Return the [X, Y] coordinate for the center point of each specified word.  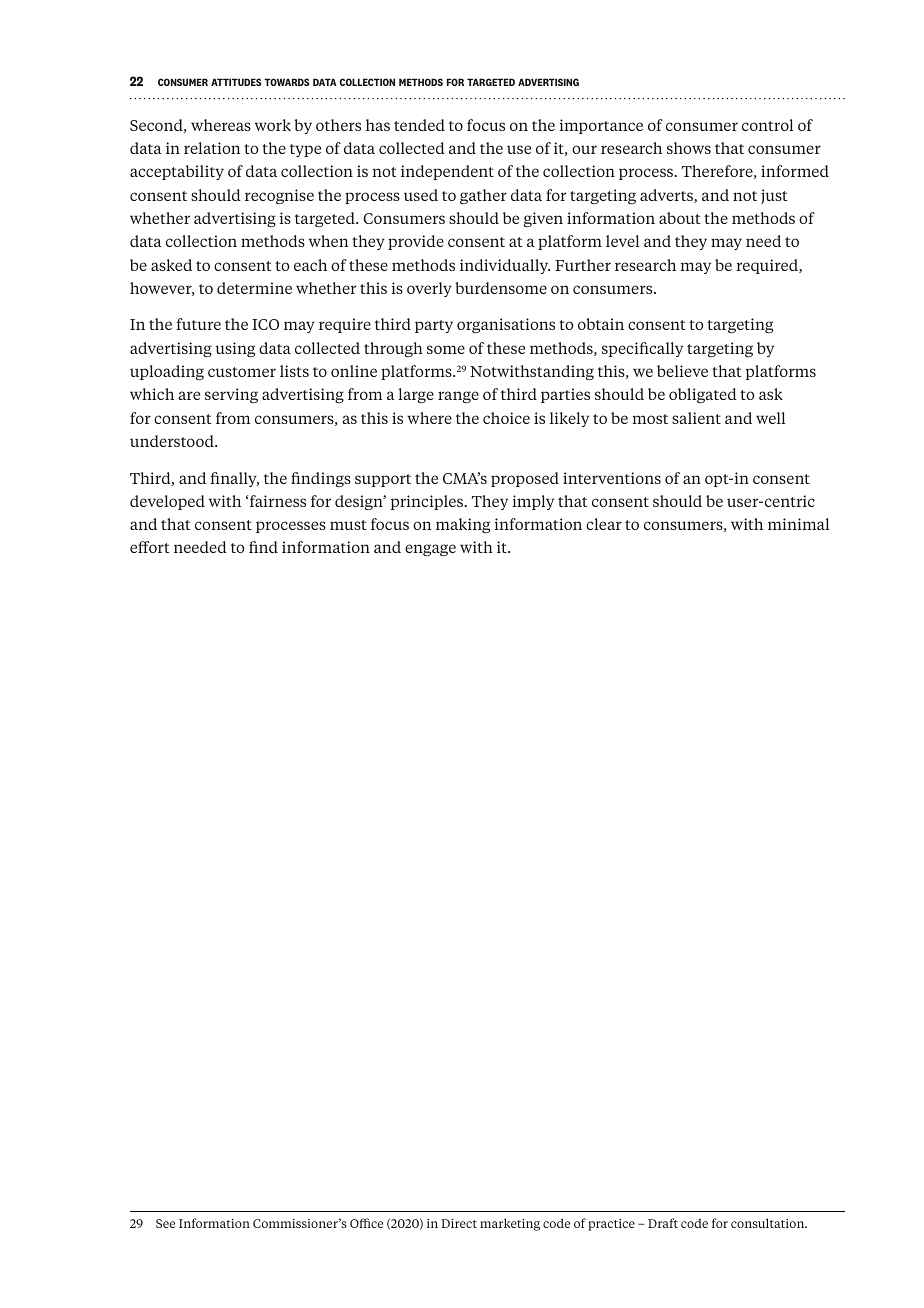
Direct [459, 1223]
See [165, 1223]
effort [150, 547]
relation [212, 148]
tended [419, 125]
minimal [798, 524]
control [767, 125]
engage [430, 550]
